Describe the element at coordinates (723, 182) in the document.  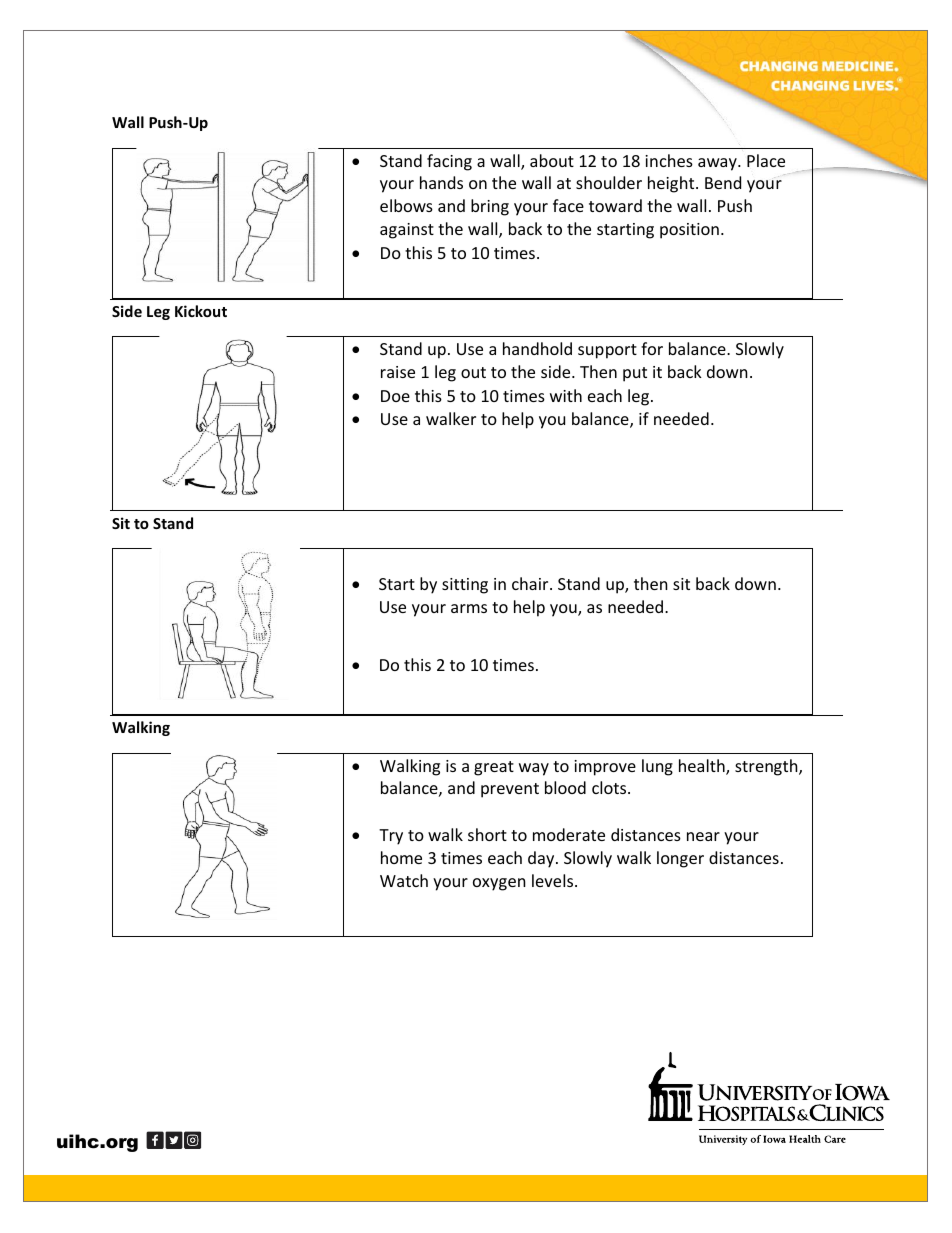
I see `Bend` at that location.
